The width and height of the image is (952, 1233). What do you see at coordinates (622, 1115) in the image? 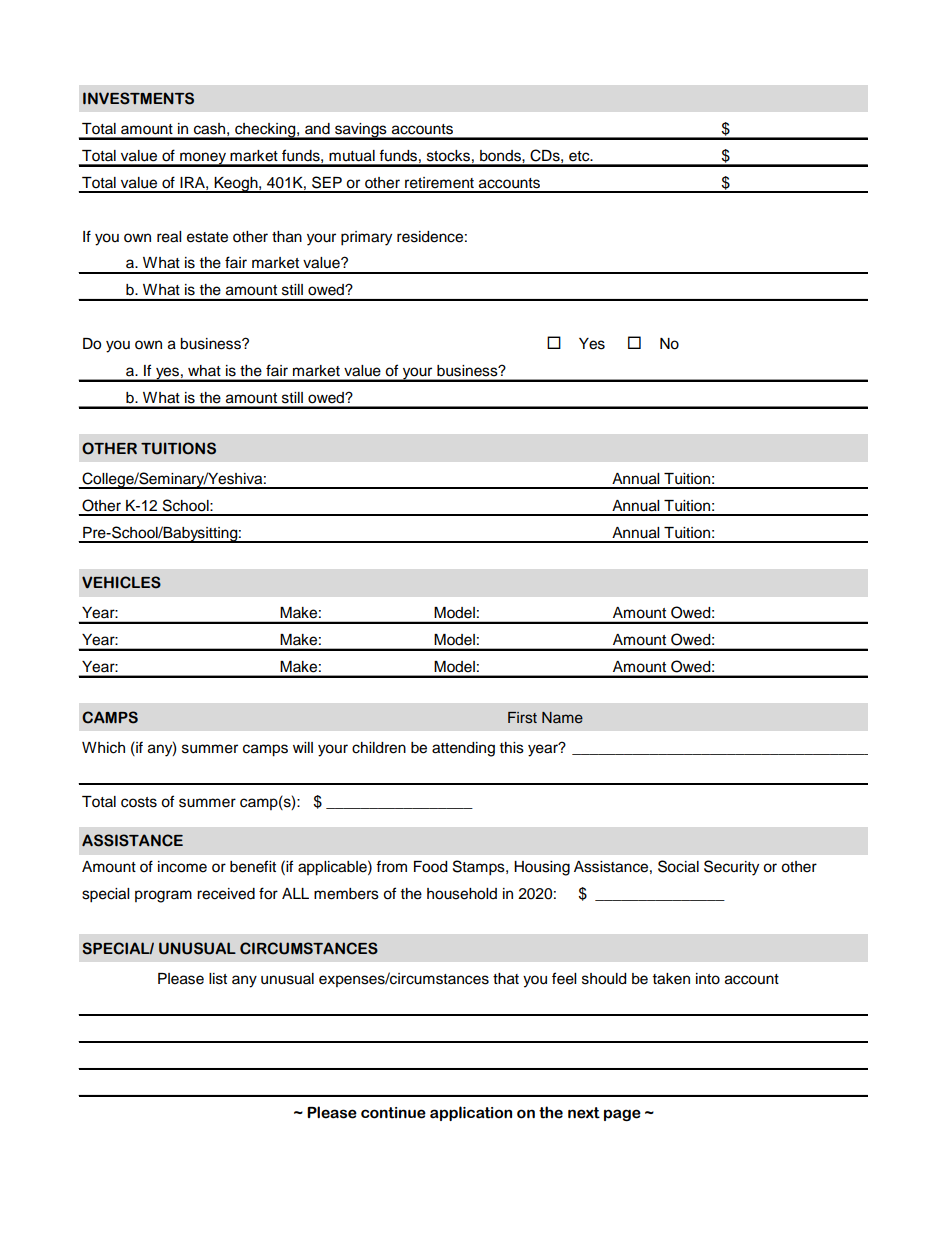
I see `page` at bounding box center [622, 1115].
